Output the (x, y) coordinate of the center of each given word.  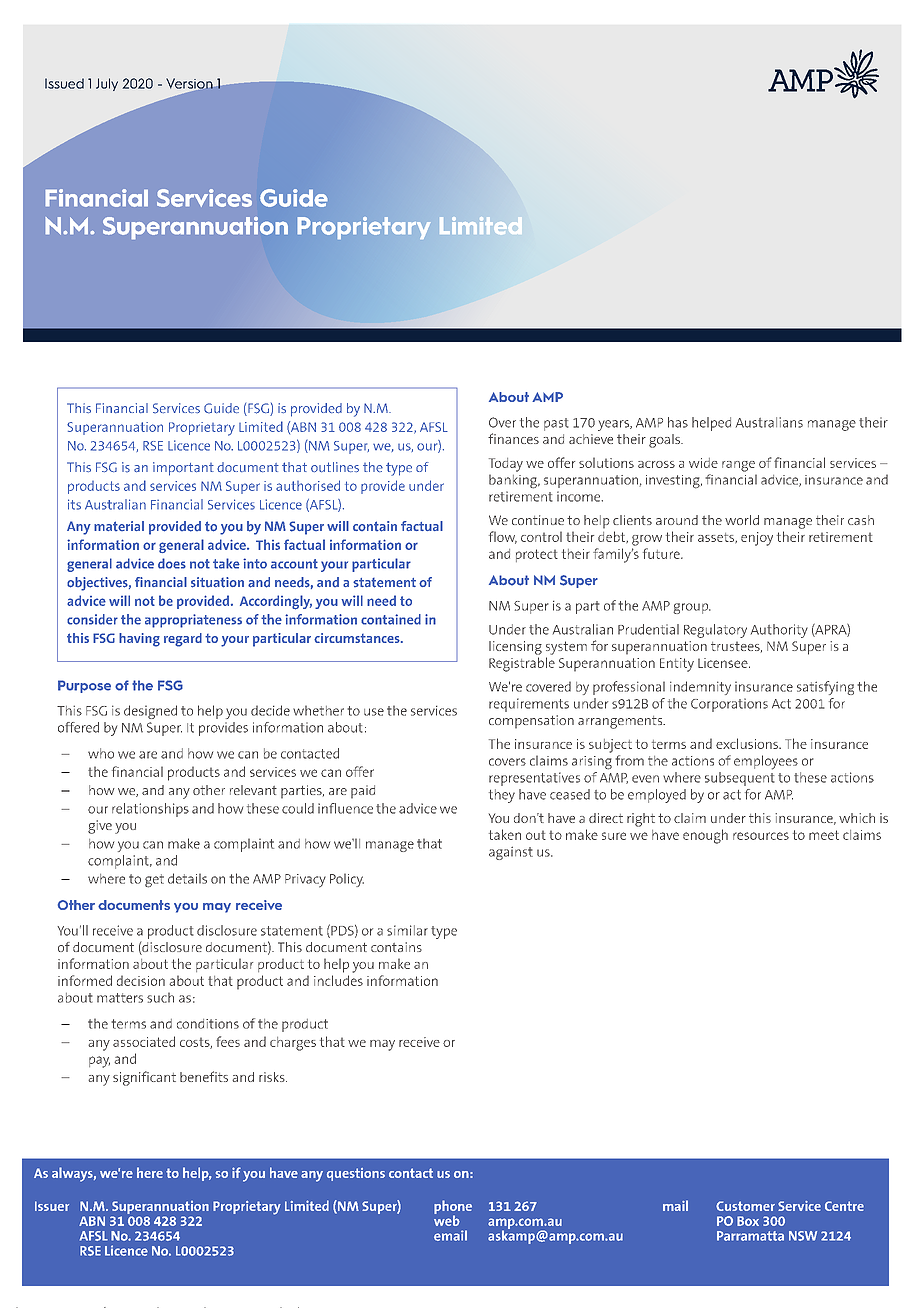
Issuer (52, 1206)
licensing (515, 648)
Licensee (724, 663)
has (678, 422)
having (139, 640)
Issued (64, 83)
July (107, 84)
